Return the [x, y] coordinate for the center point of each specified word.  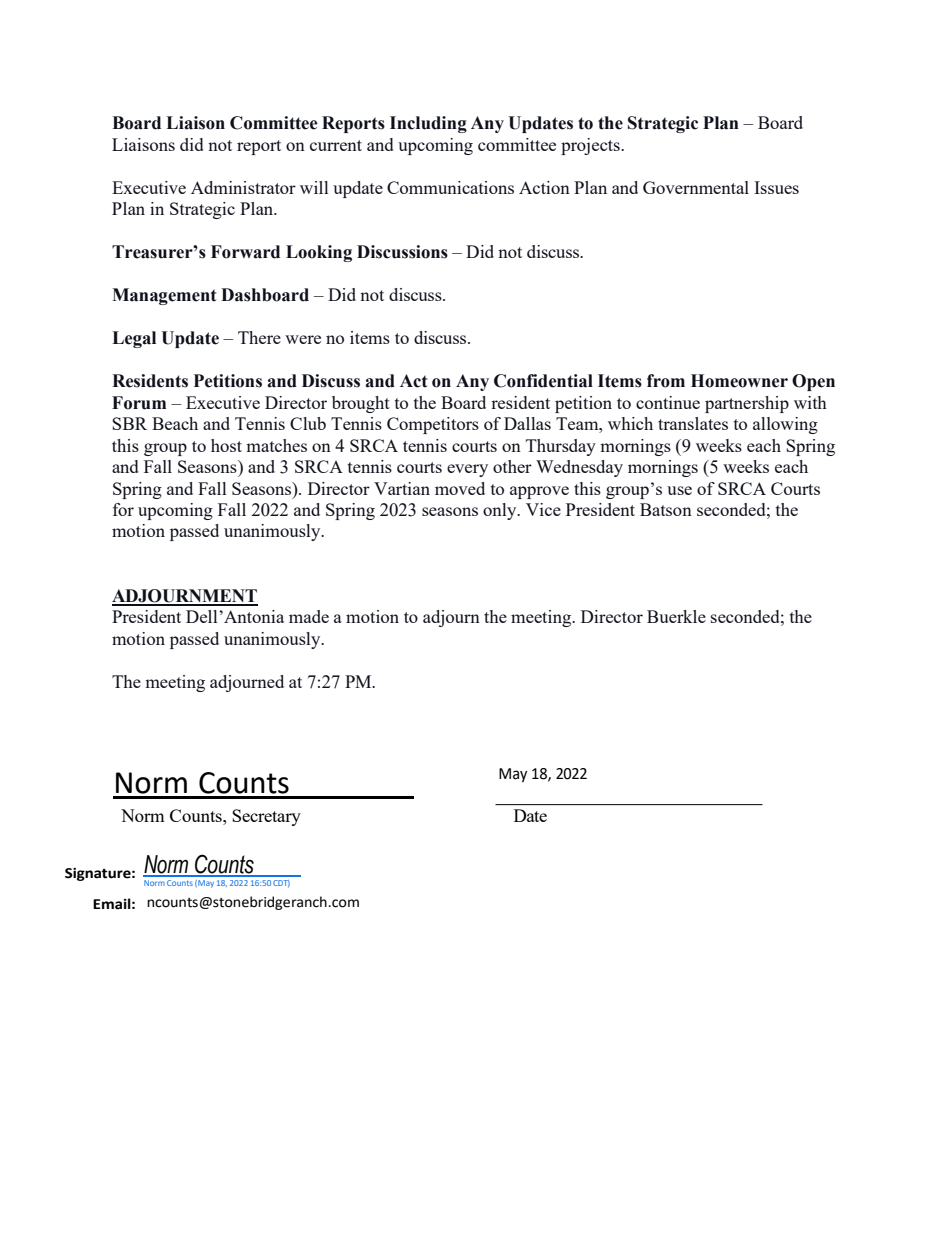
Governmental [696, 187]
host [226, 445]
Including [428, 124]
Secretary [266, 817]
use [679, 490]
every [467, 470]
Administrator [243, 187]
